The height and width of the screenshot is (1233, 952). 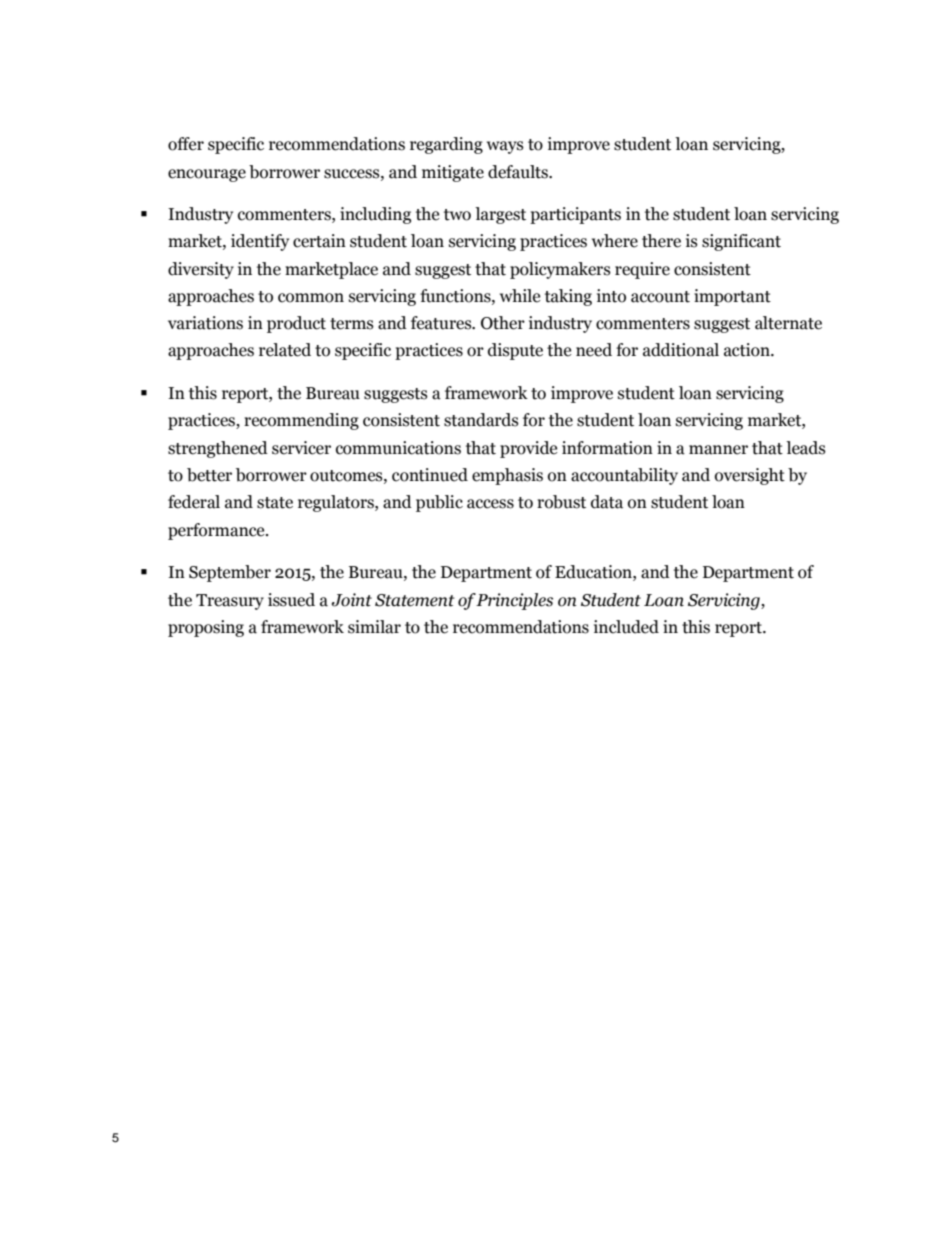 I want to click on participants, so click(x=575, y=215).
